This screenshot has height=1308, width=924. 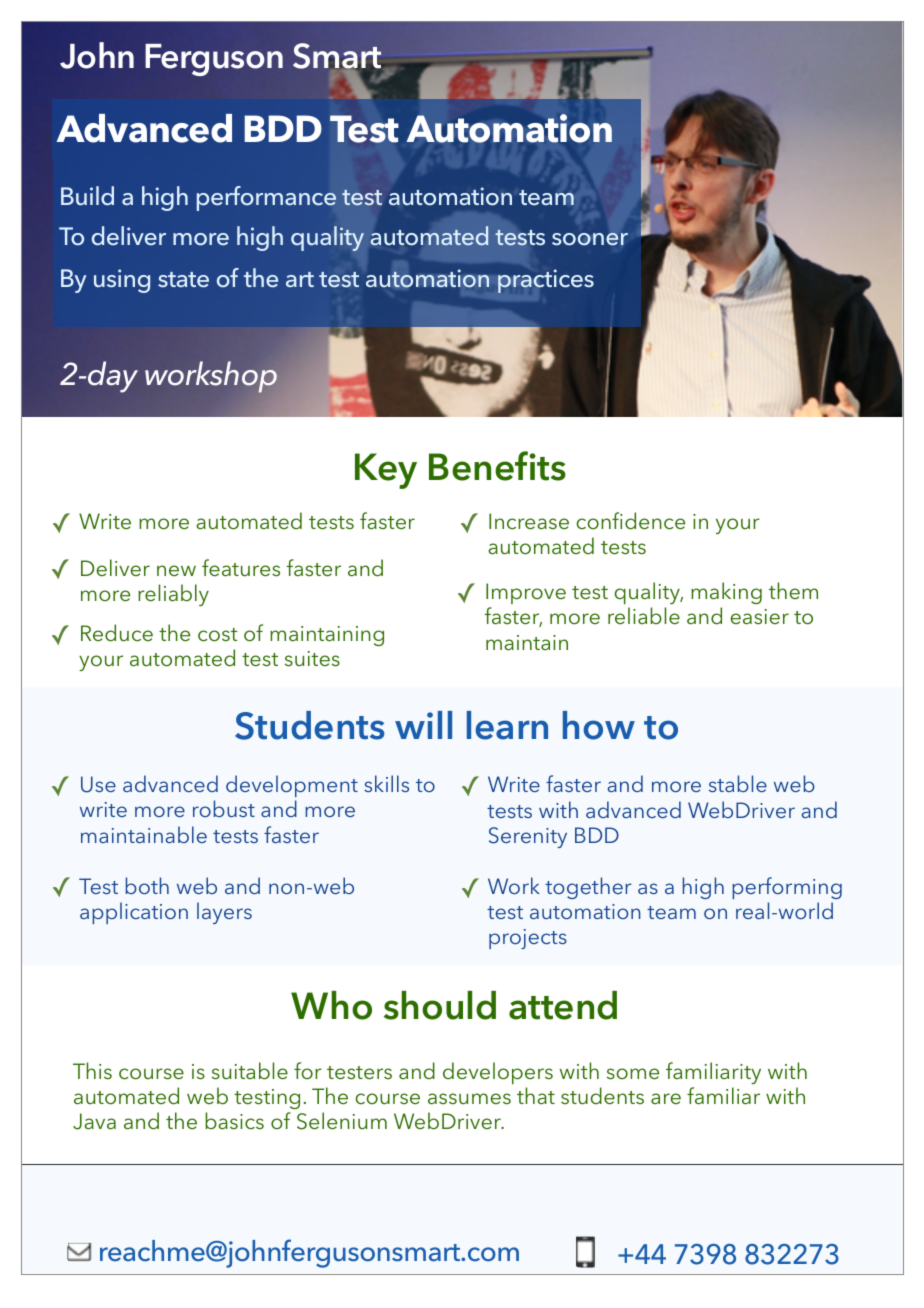 What do you see at coordinates (469, 1099) in the screenshot?
I see `assumes` at bounding box center [469, 1099].
